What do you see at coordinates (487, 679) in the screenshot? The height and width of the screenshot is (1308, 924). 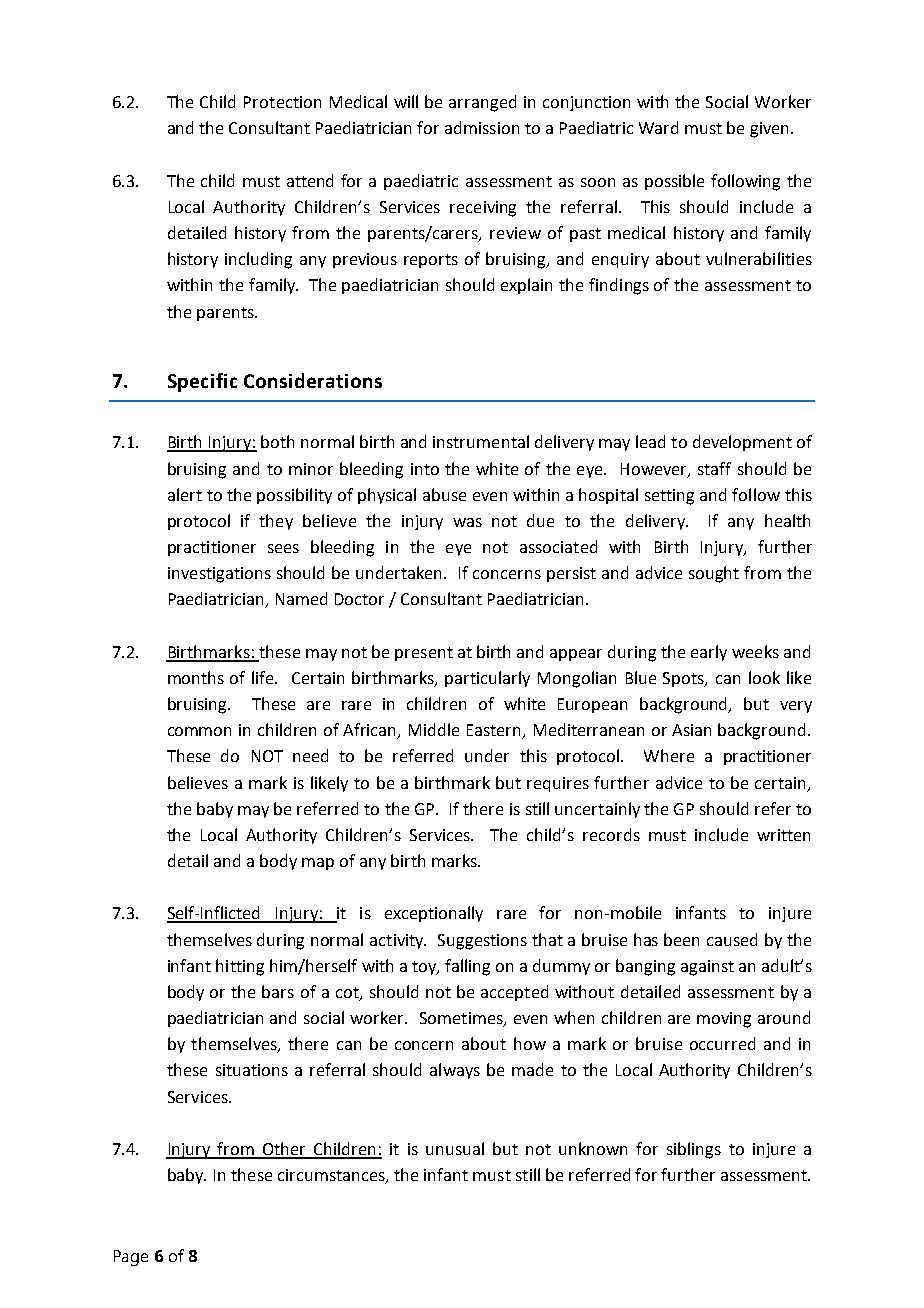 I see `particularly` at bounding box center [487, 679].
